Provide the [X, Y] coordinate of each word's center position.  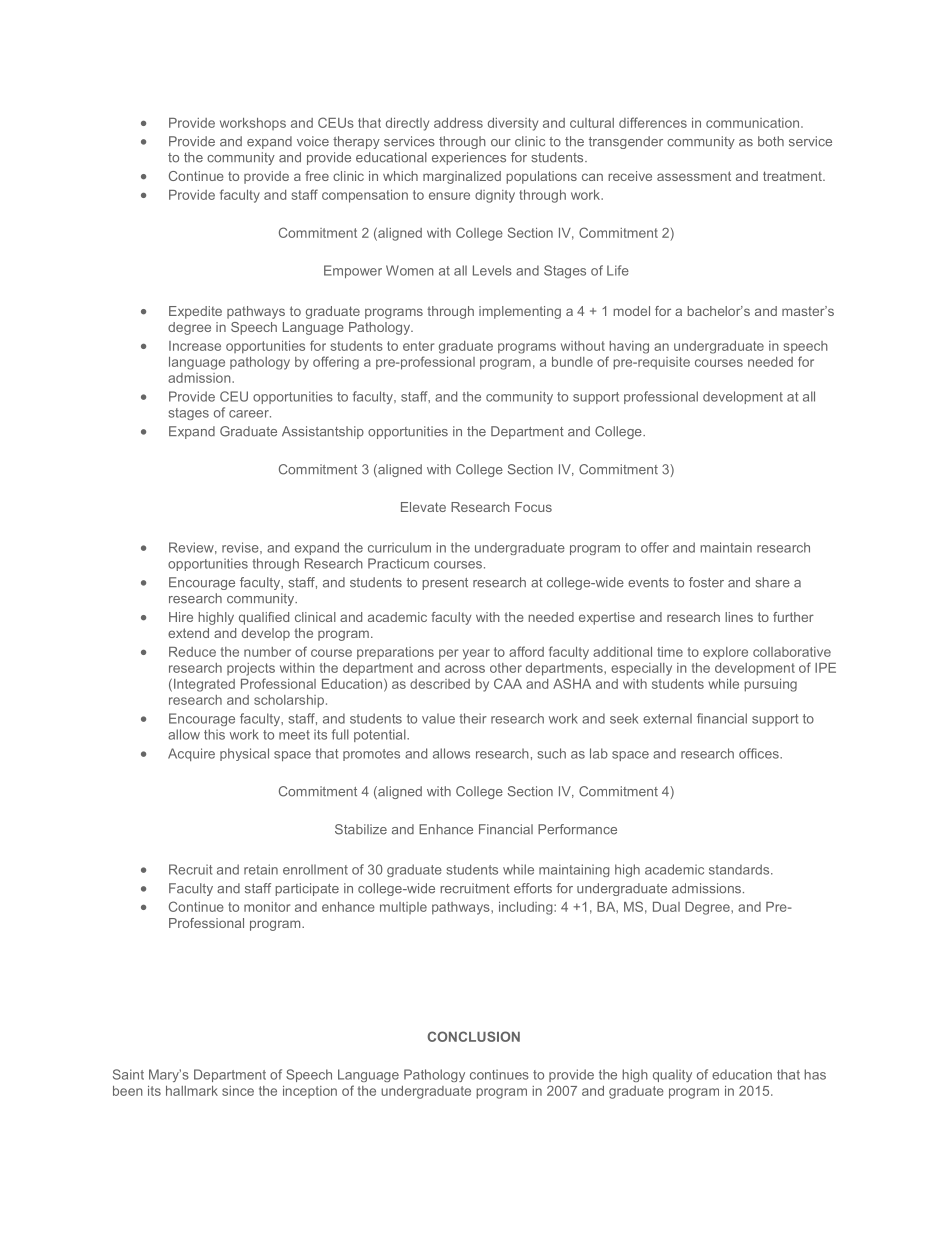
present [445, 584]
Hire [181, 617]
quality [672, 1075]
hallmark [192, 1091]
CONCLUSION [473, 1036]
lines [739, 617]
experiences [469, 158]
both [771, 141]
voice [313, 141]
